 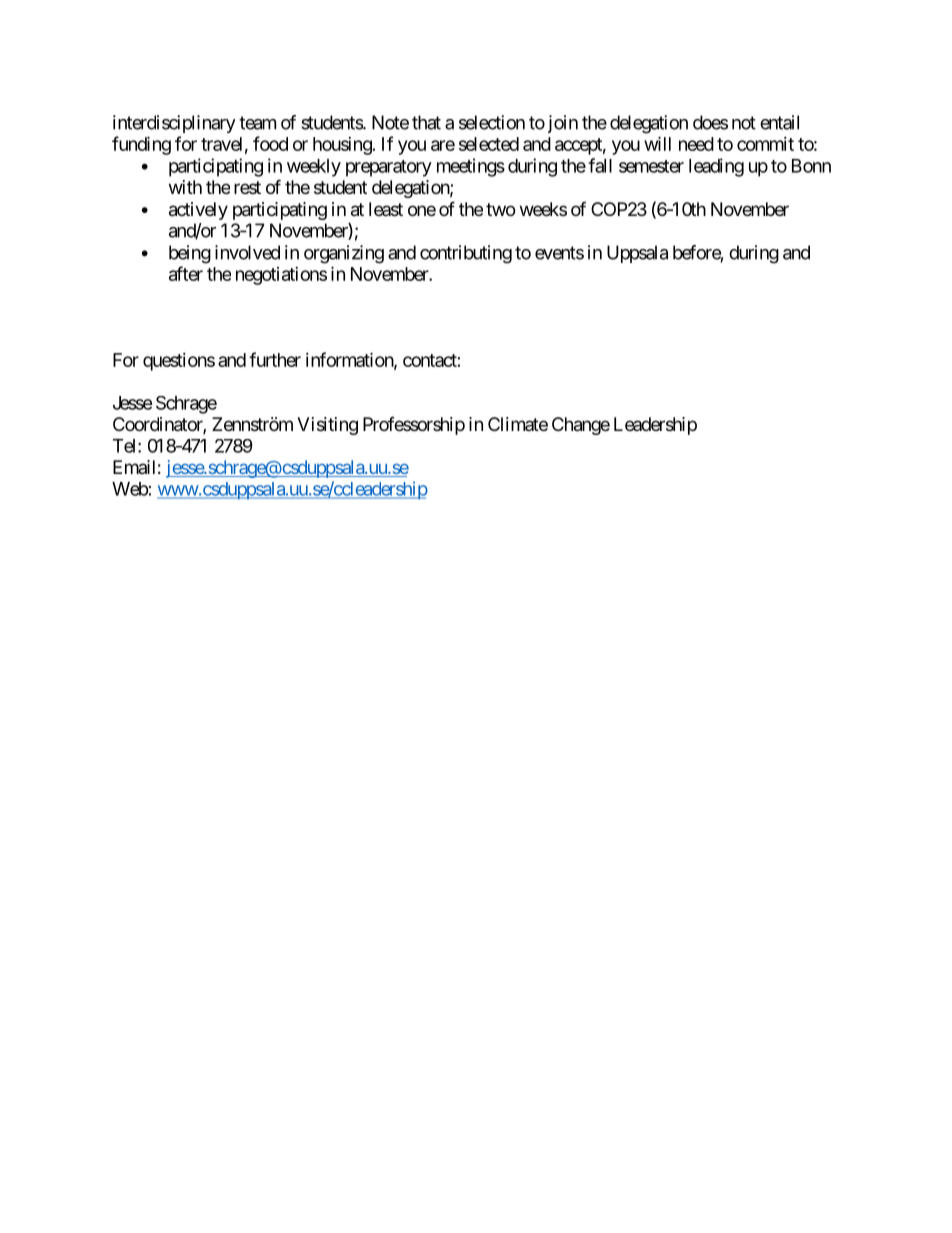 What do you see at coordinates (275, 359) in the screenshot?
I see `further` at bounding box center [275, 359].
